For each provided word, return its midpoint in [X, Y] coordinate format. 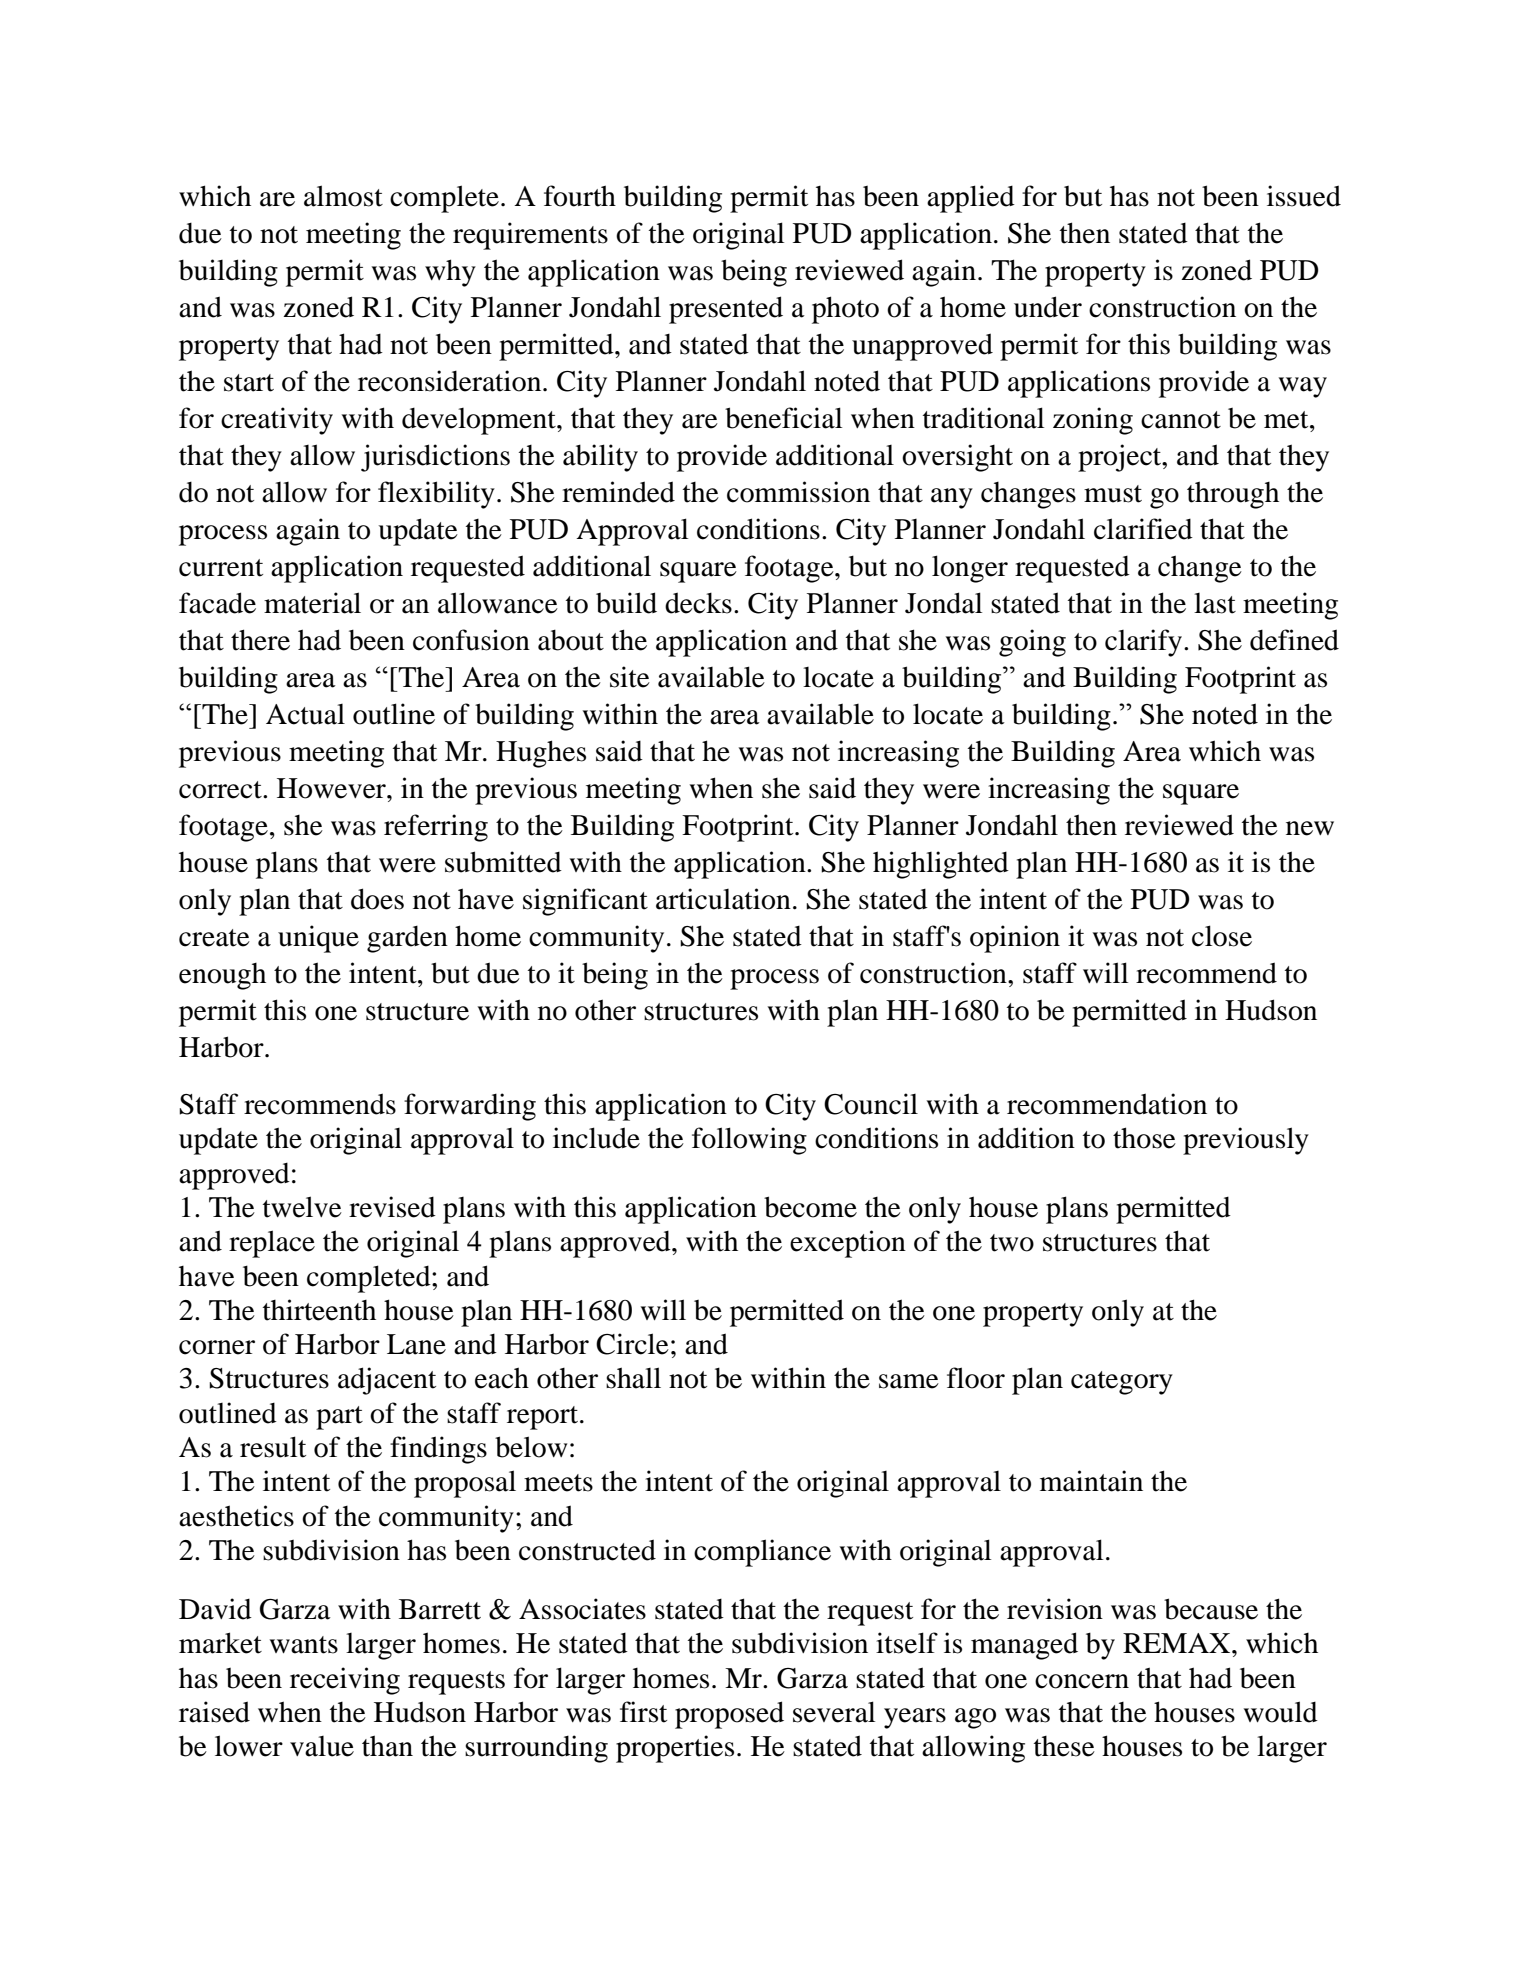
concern [1082, 1681]
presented [726, 310]
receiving [345, 1681]
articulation [723, 899]
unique [318, 939]
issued [1304, 196]
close [1222, 936]
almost [343, 196]
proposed [729, 1715]
